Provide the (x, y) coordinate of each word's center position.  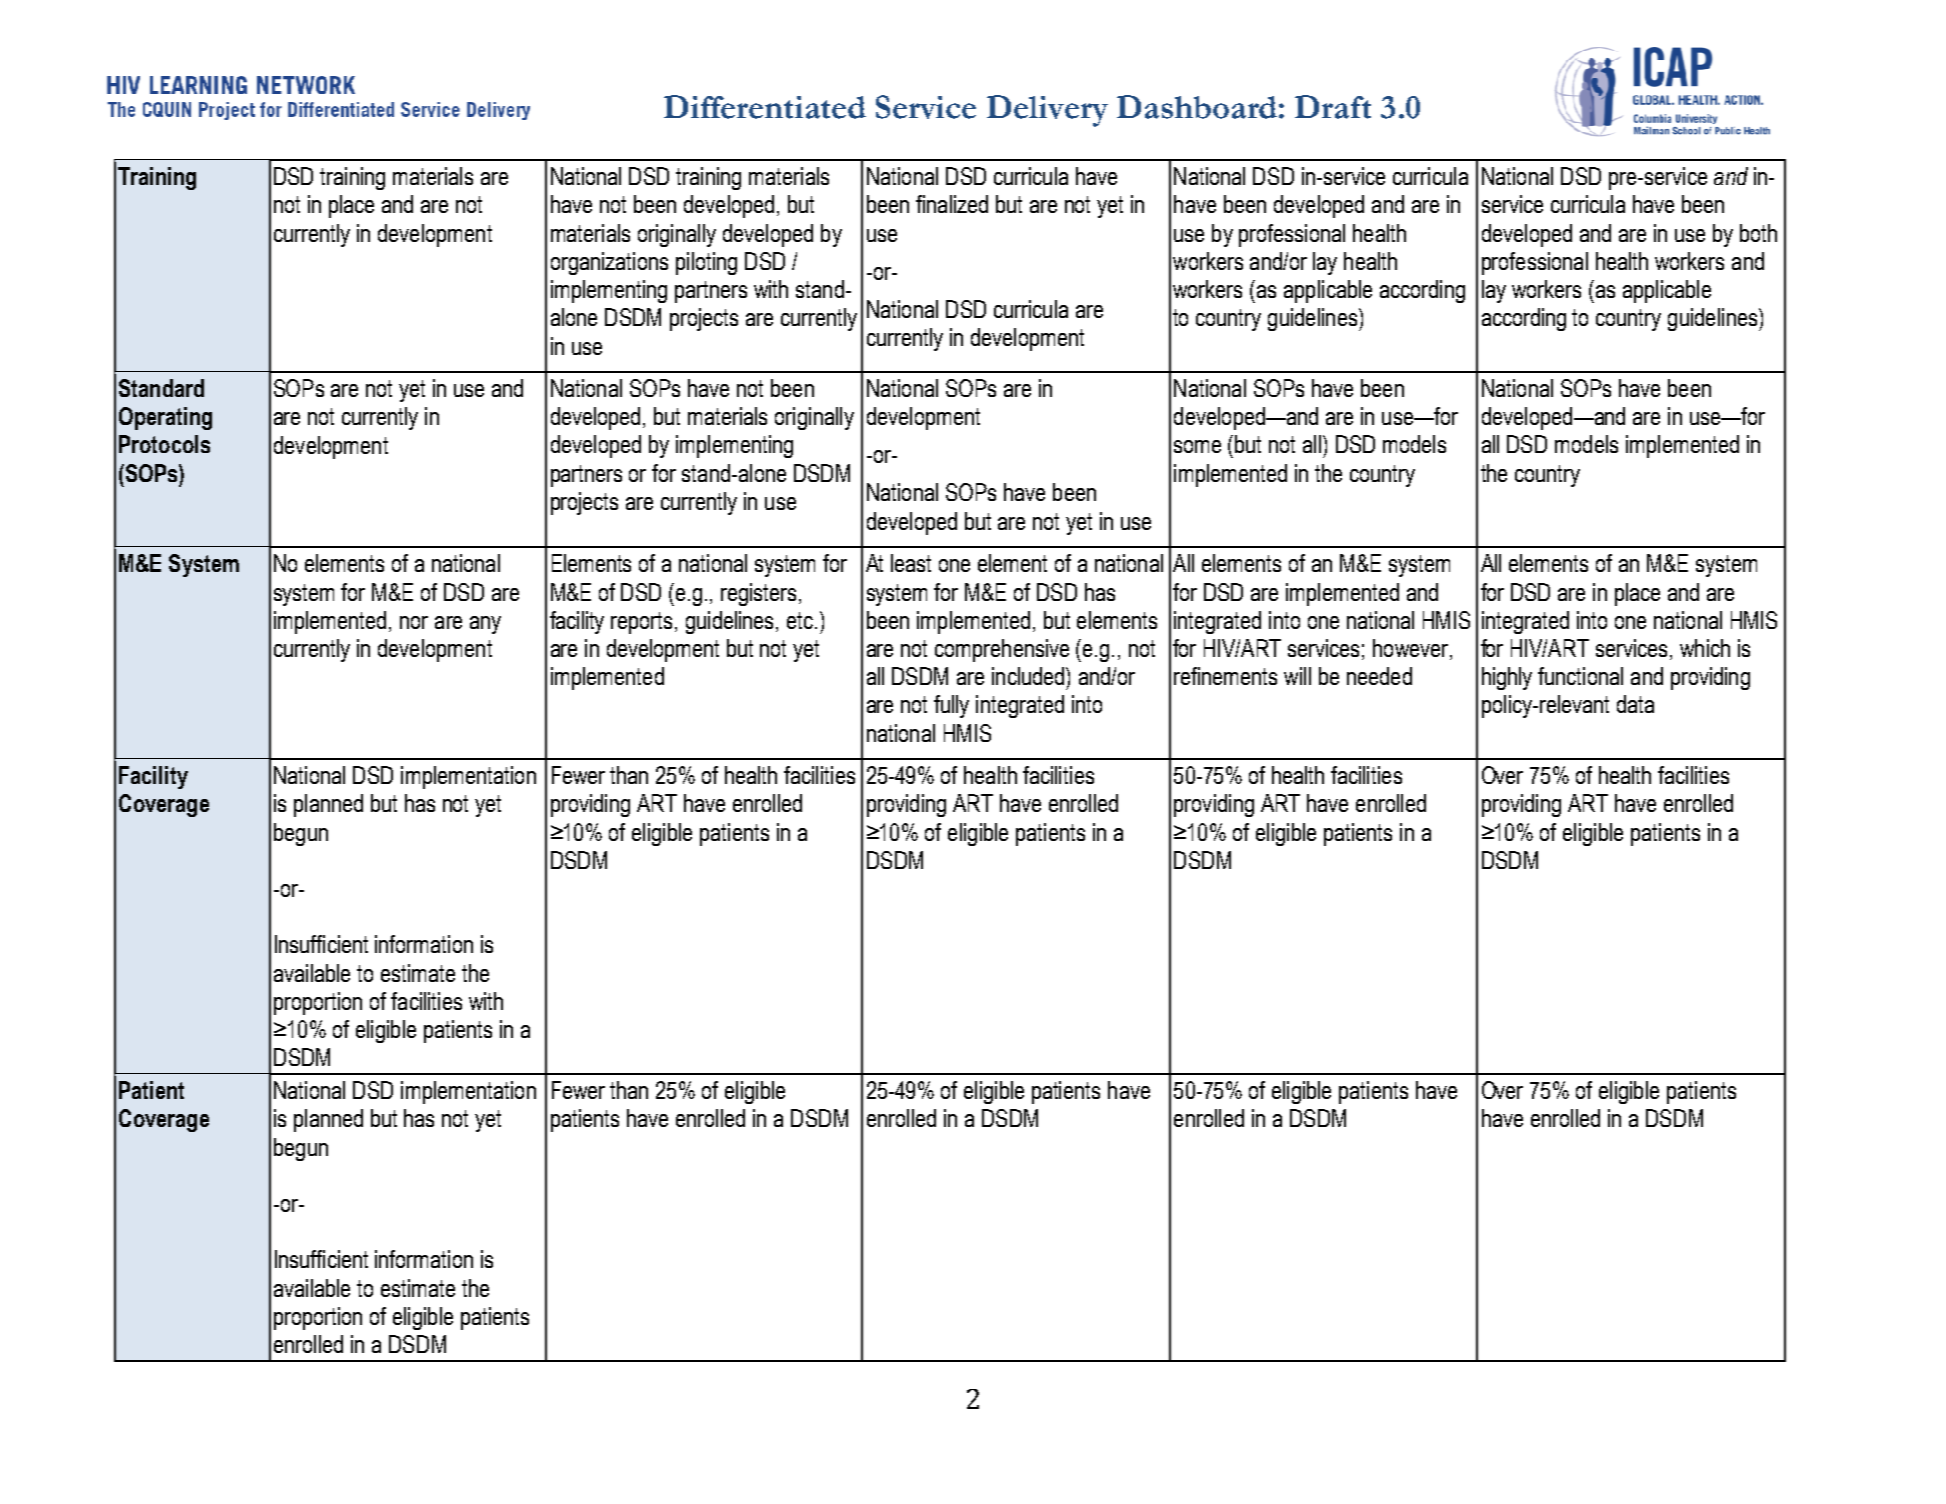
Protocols (164, 444)
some (1197, 446)
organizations (609, 263)
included (1029, 676)
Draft (1333, 107)
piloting (706, 263)
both (1758, 233)
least (911, 563)
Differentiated (765, 107)
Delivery (1047, 111)
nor (414, 622)
